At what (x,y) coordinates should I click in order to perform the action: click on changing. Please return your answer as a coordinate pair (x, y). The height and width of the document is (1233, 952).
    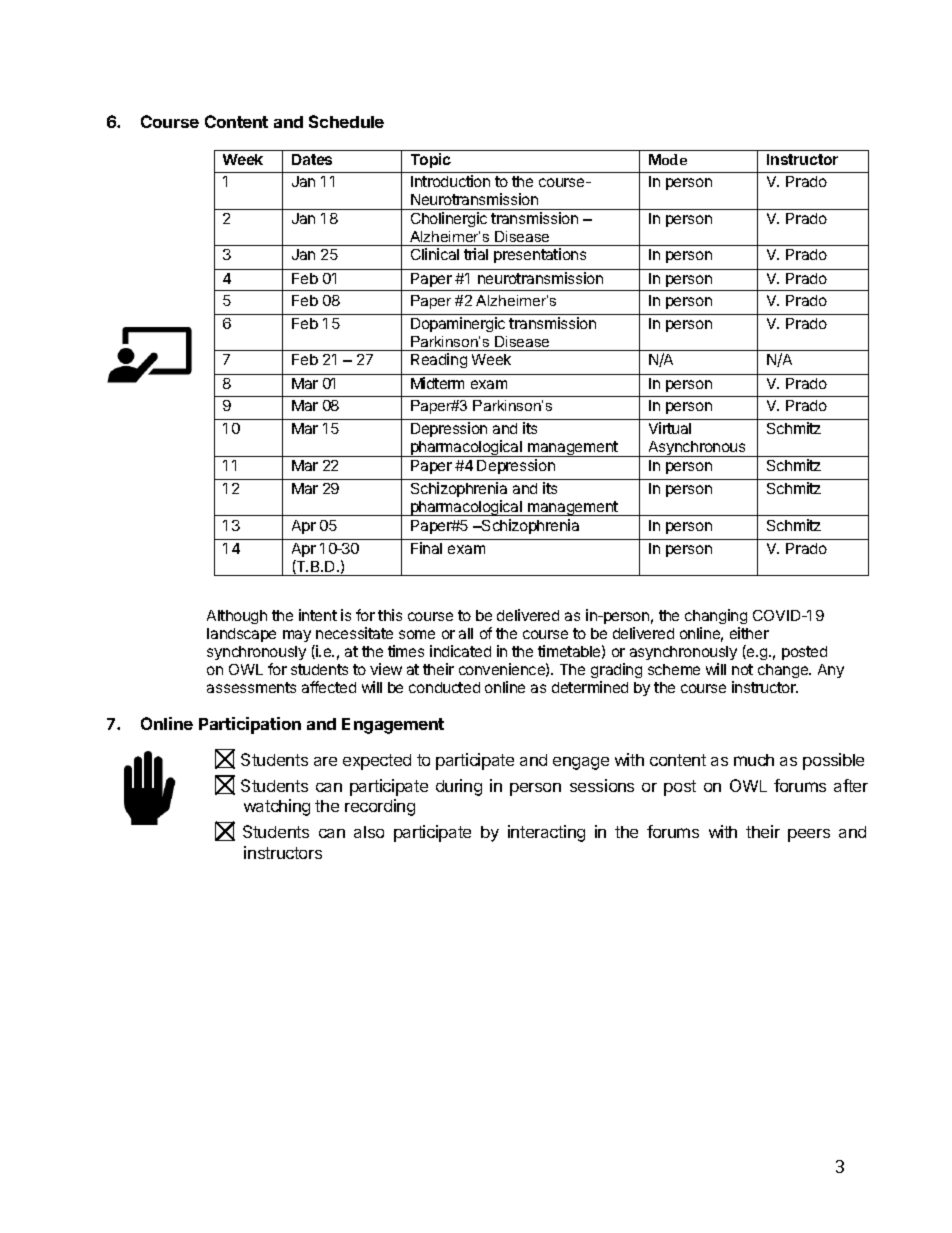
    Looking at the image, I should click on (716, 618).
